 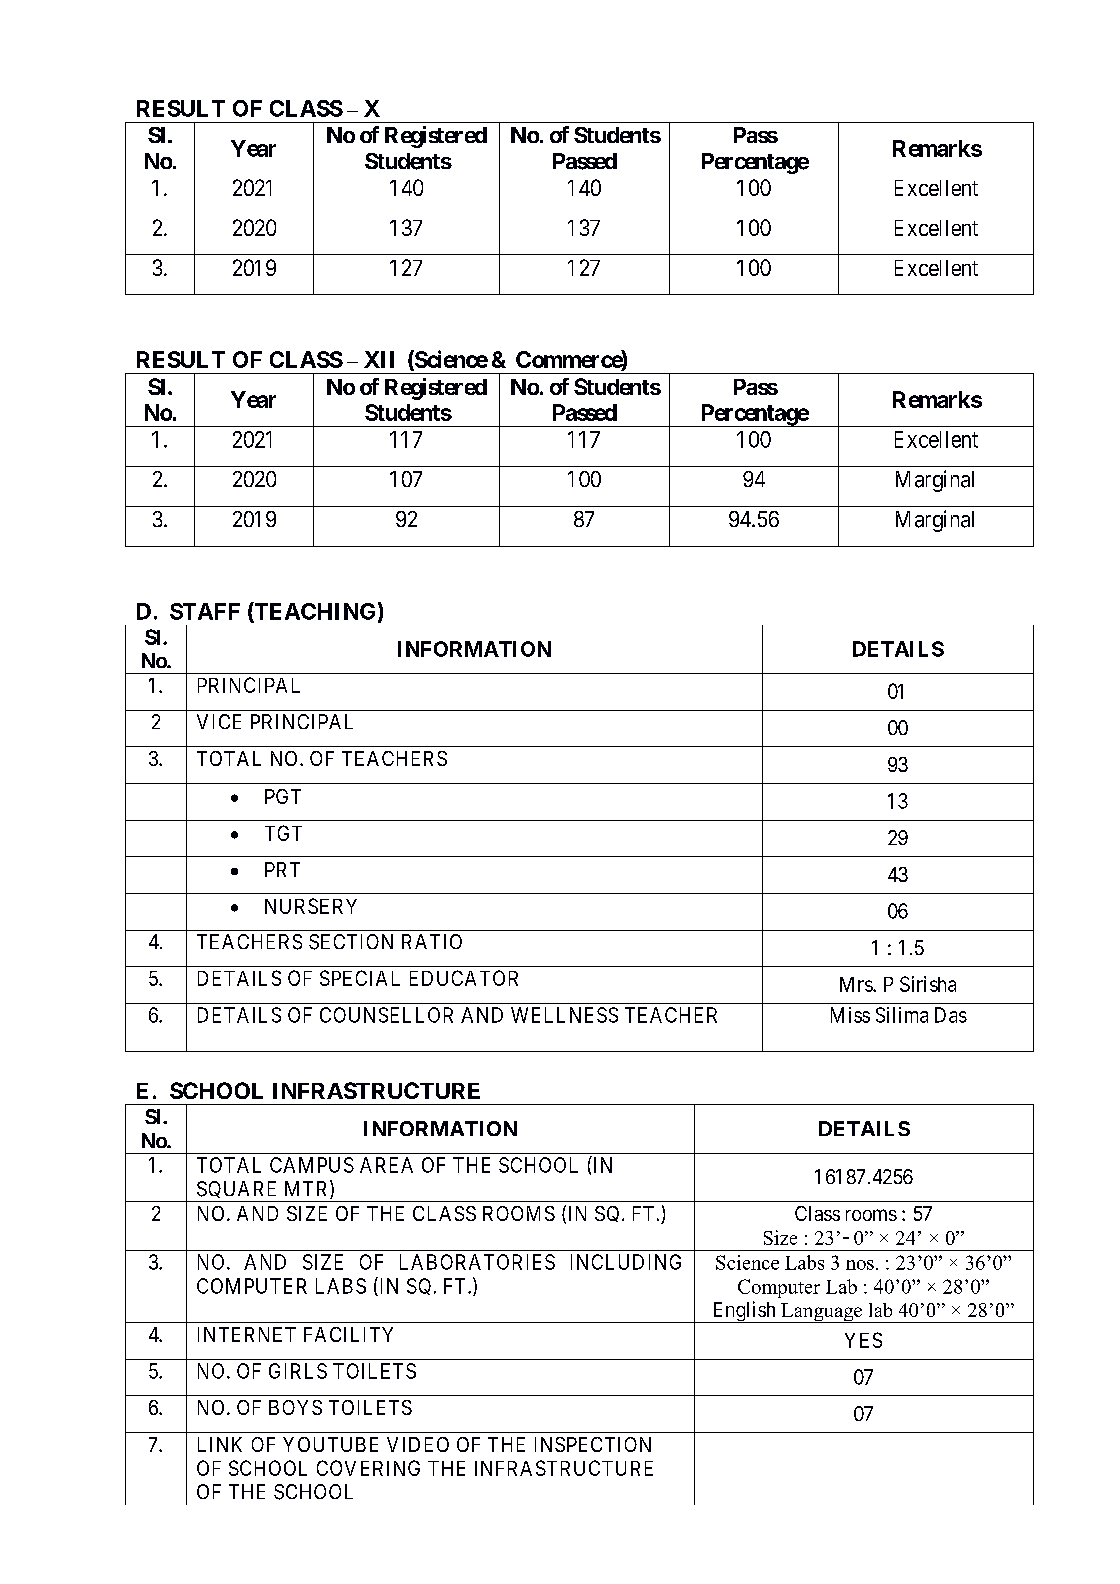 What do you see at coordinates (863, 1340) in the page?
I see `YES` at bounding box center [863, 1340].
